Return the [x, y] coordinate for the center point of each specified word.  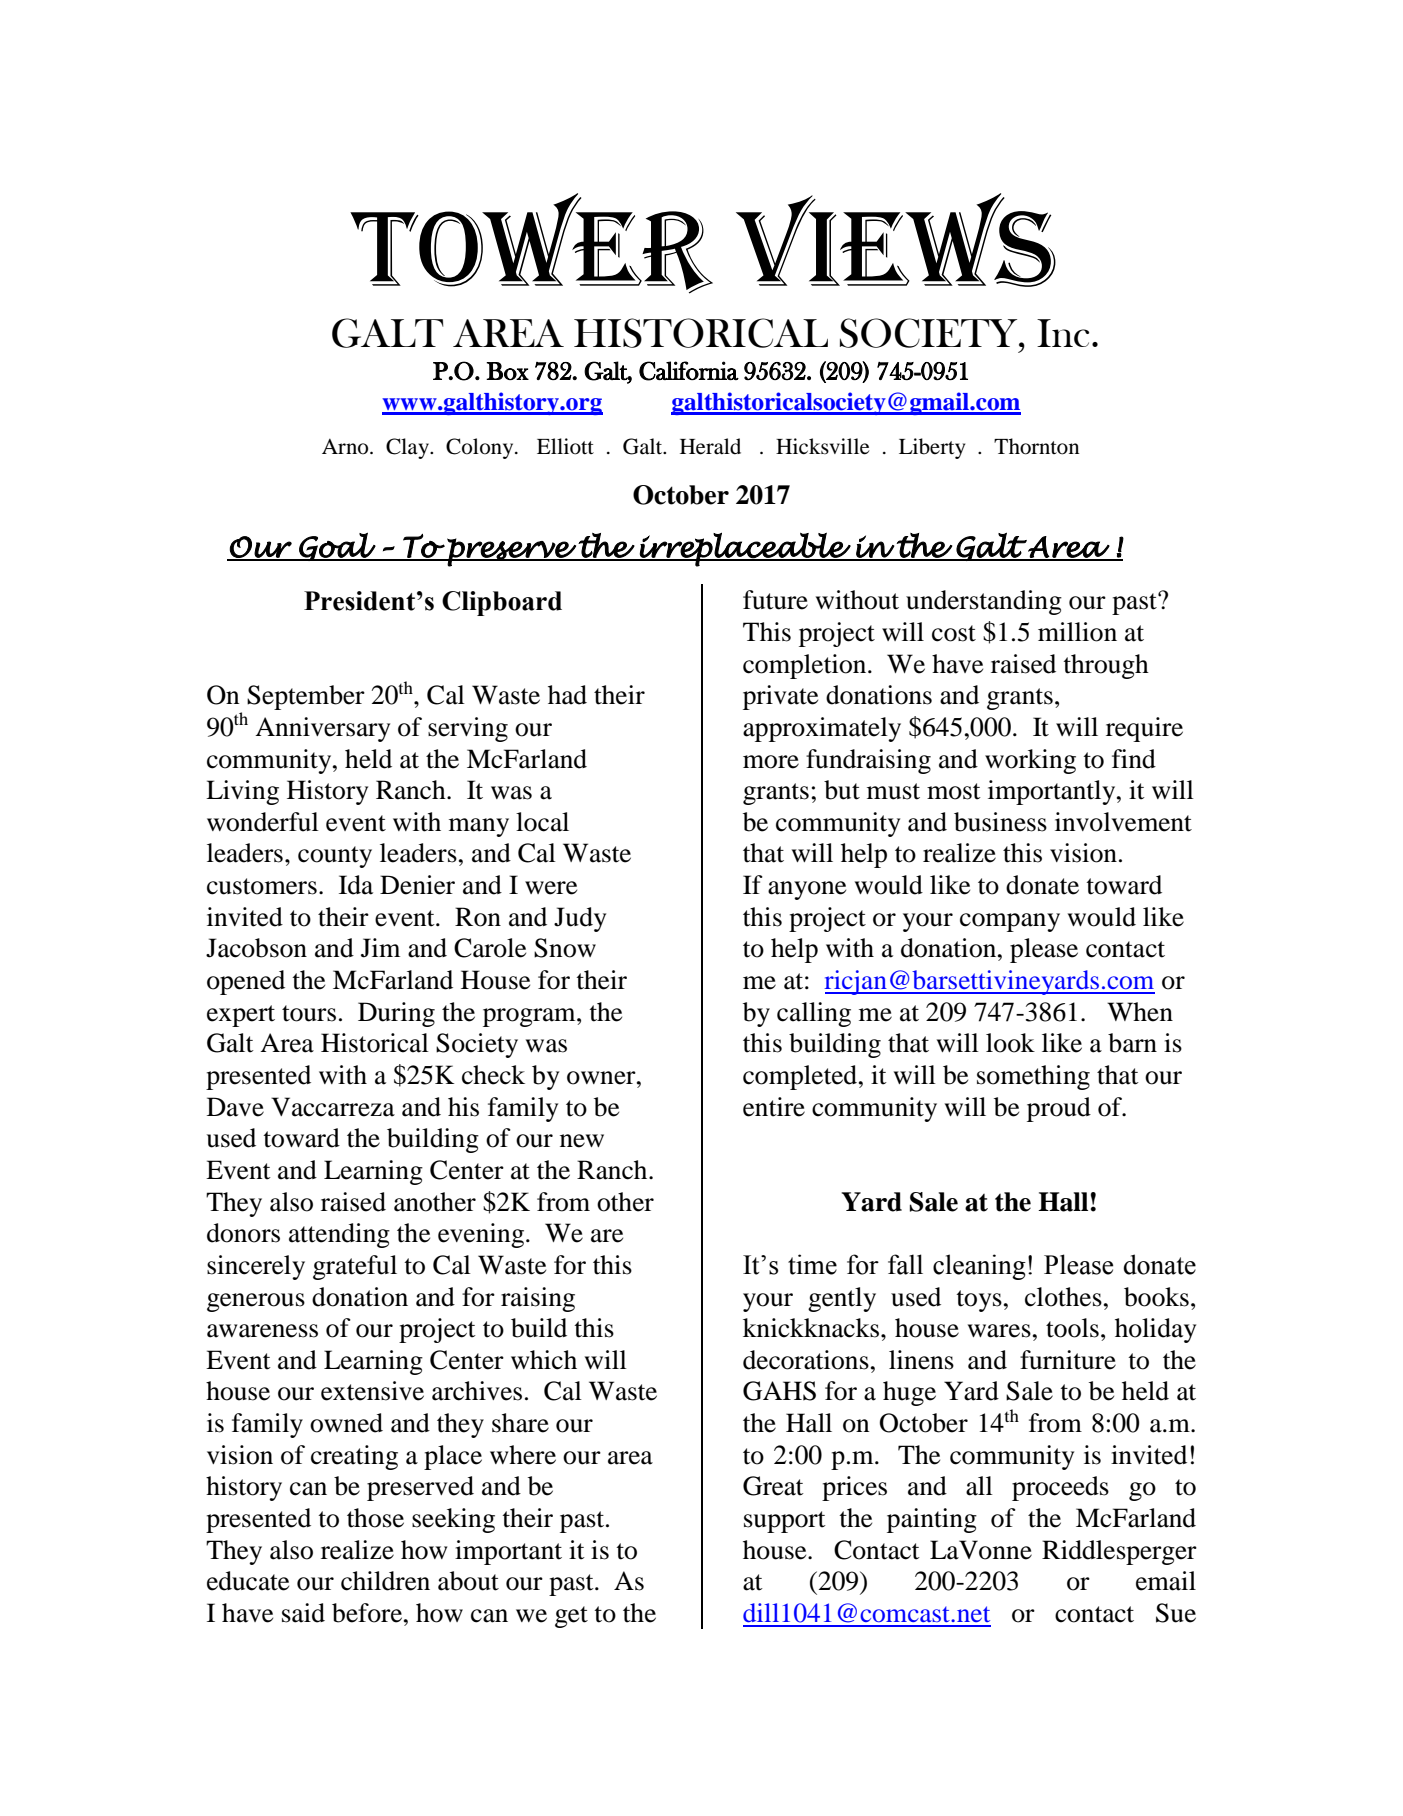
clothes [1063, 1297]
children [385, 1581]
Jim [380, 948]
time [812, 1264]
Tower [531, 243]
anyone [807, 890]
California [689, 371]
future [775, 600]
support [785, 1522]
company [1010, 922]
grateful [355, 1267]
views [896, 240]
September [306, 697]
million [1077, 632]
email [1166, 1581]
